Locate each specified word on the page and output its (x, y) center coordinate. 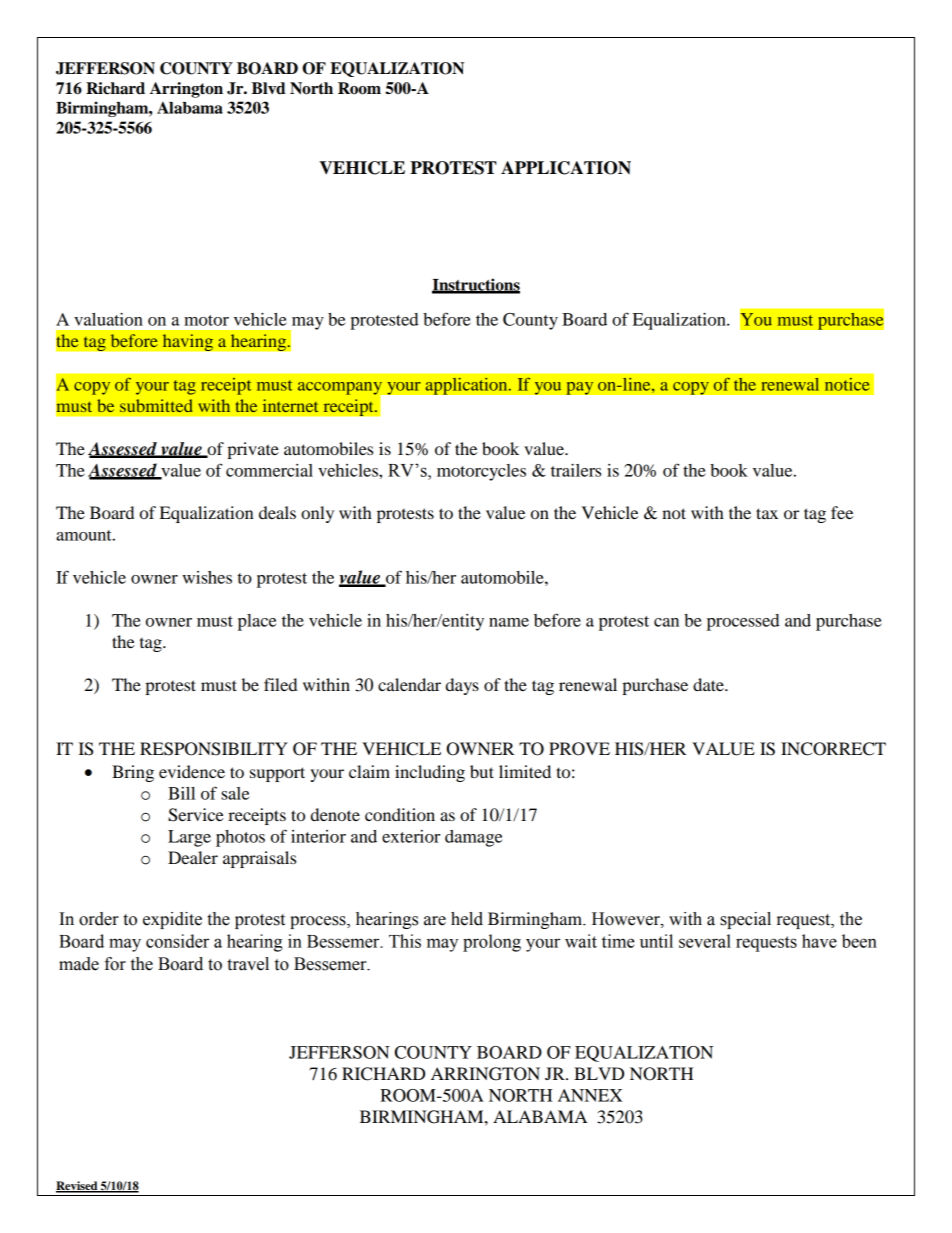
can (666, 622)
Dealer (193, 857)
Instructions (476, 285)
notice (847, 384)
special (745, 920)
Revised (78, 1187)
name (509, 622)
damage (473, 838)
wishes (207, 577)
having (188, 342)
